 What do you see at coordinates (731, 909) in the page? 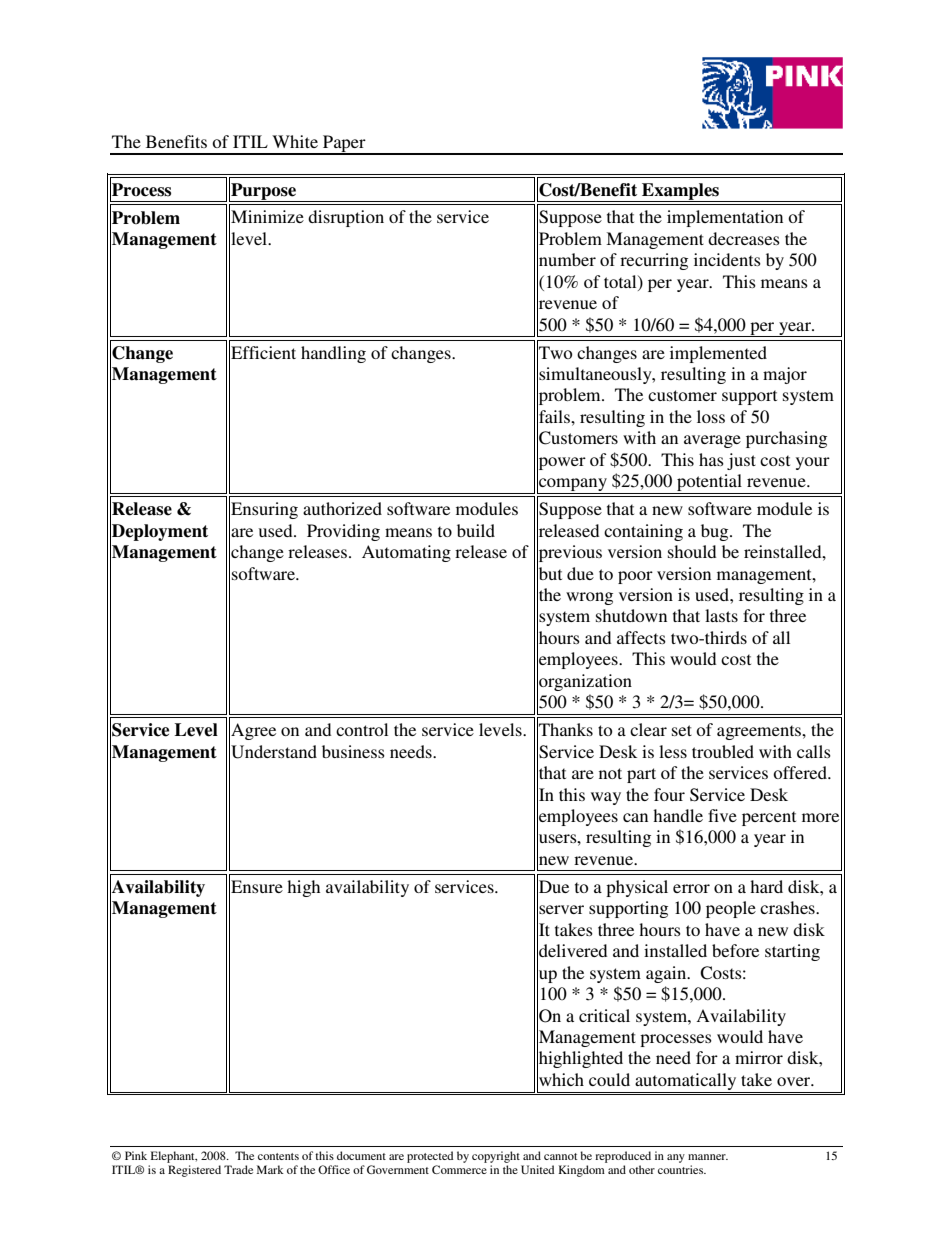
I see `people` at bounding box center [731, 909].
